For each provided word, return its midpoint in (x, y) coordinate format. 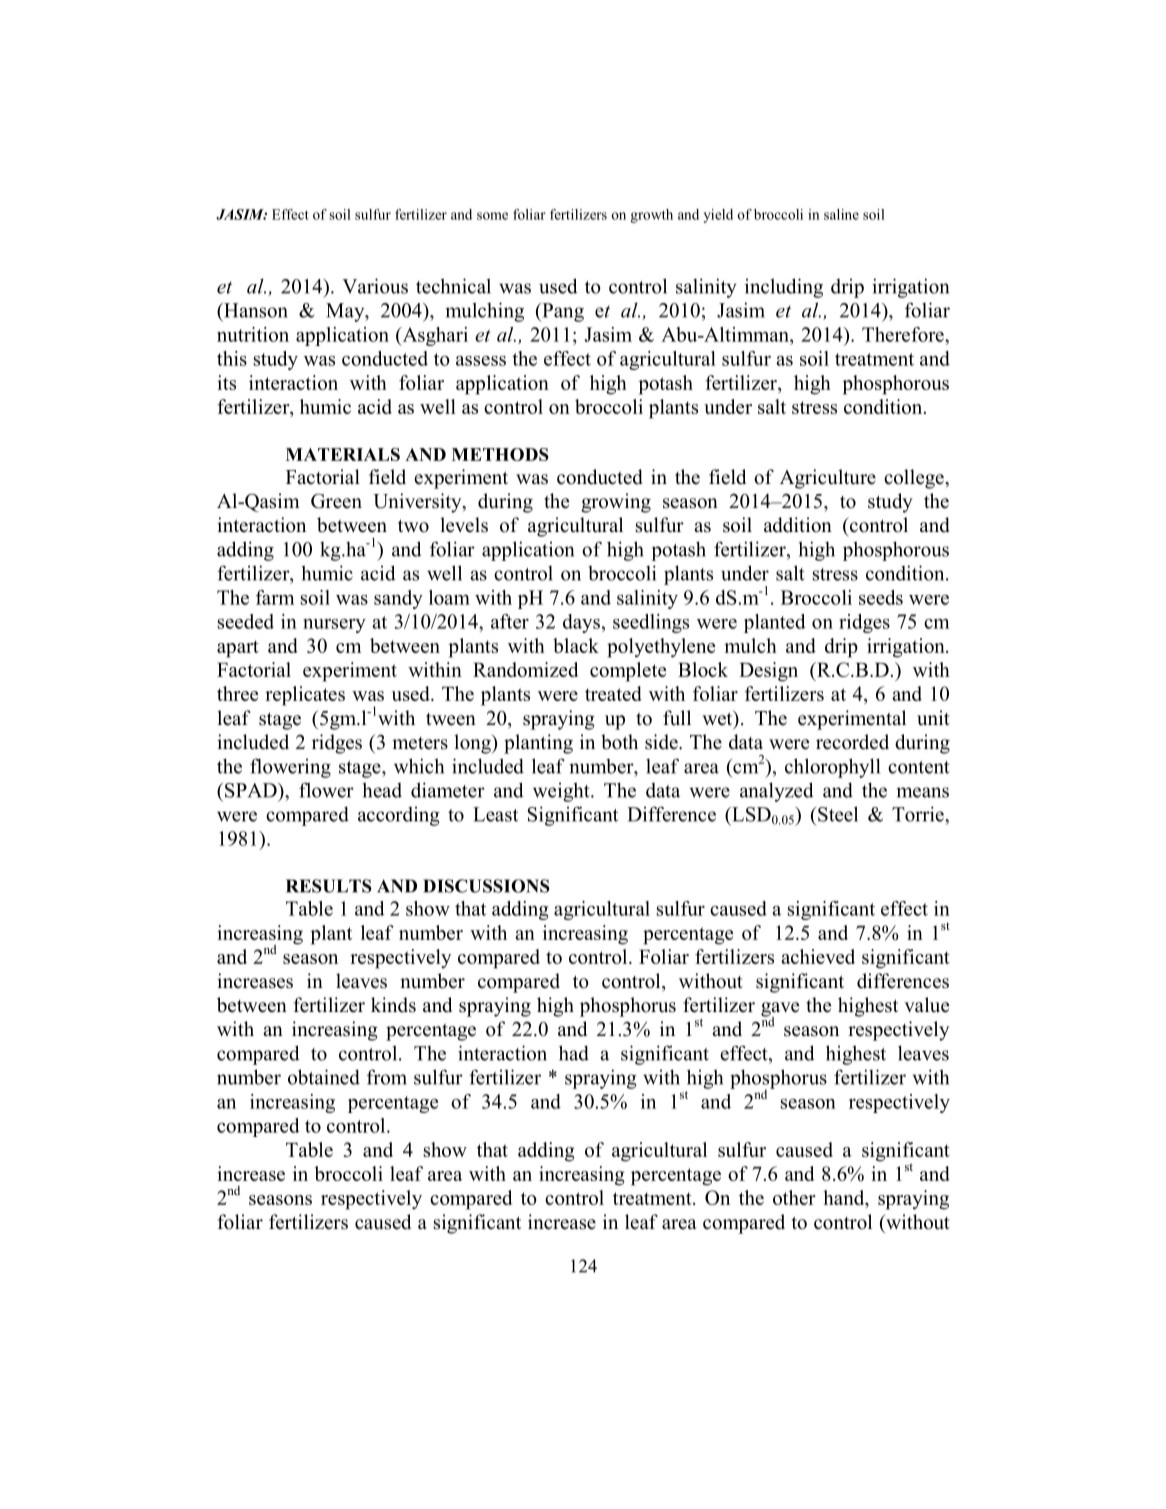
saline (841, 214)
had (574, 1053)
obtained (324, 1077)
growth (651, 216)
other (794, 1197)
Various (375, 286)
